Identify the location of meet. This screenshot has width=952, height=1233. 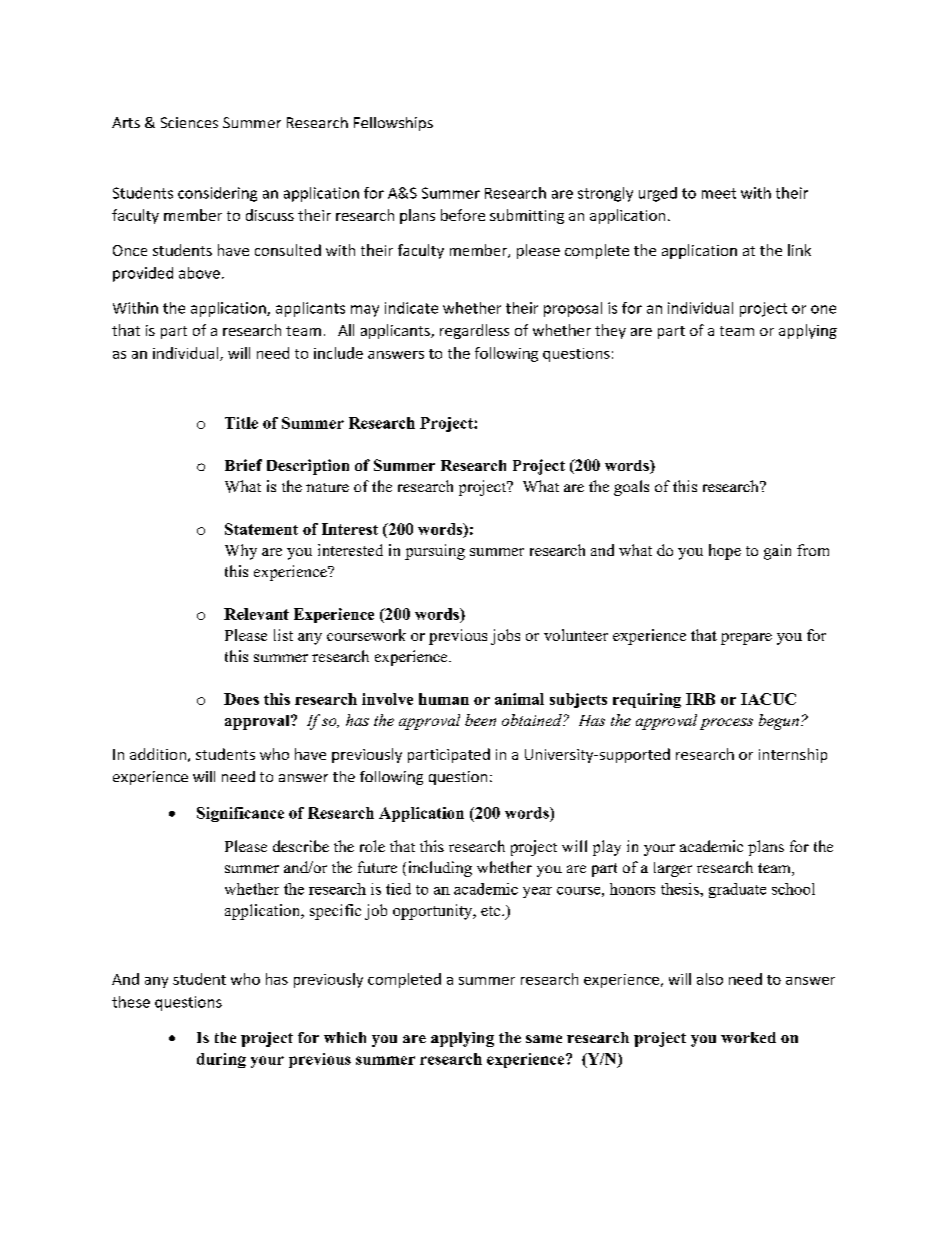
(719, 193).
